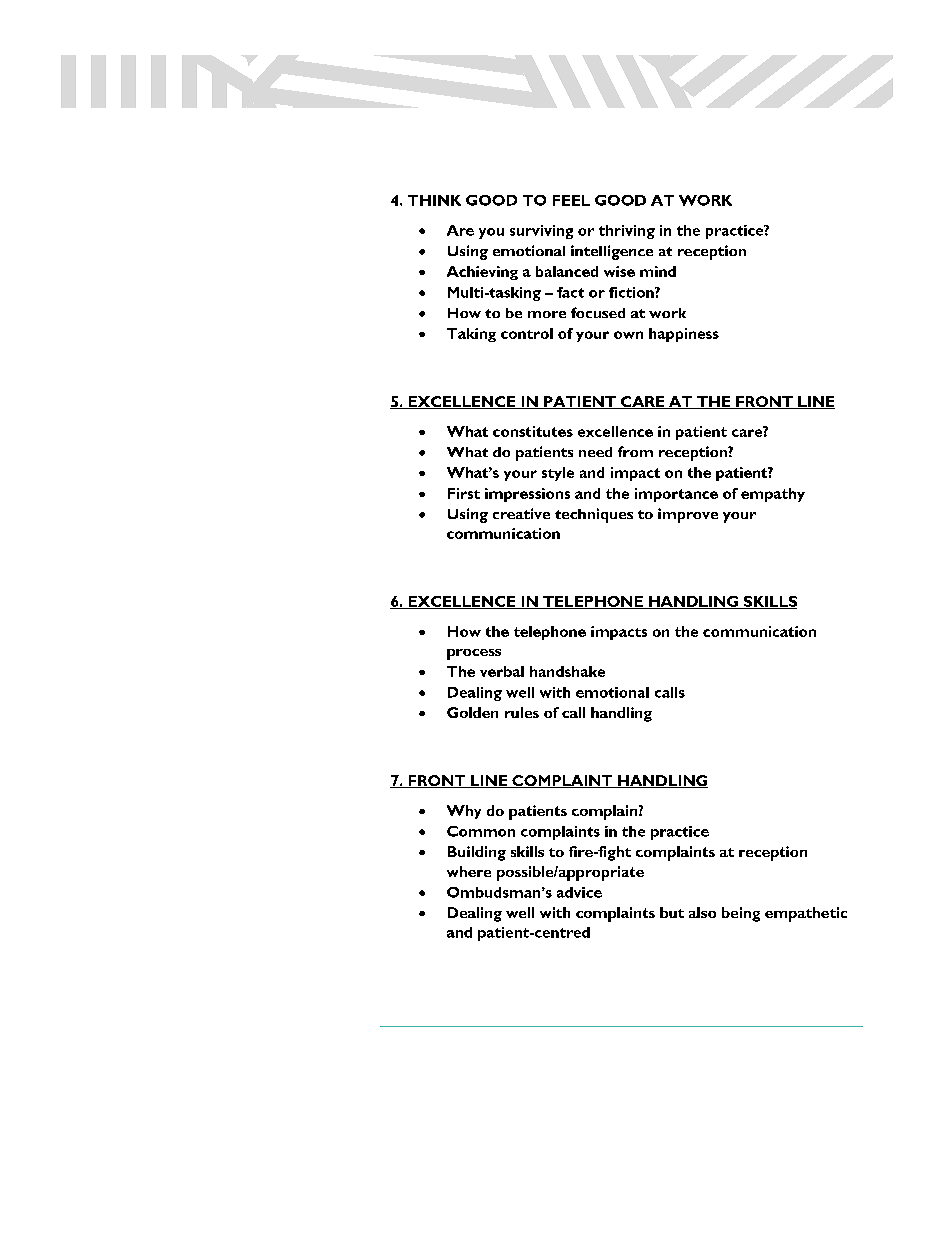  What do you see at coordinates (434, 200) in the screenshot?
I see `THINK` at bounding box center [434, 200].
